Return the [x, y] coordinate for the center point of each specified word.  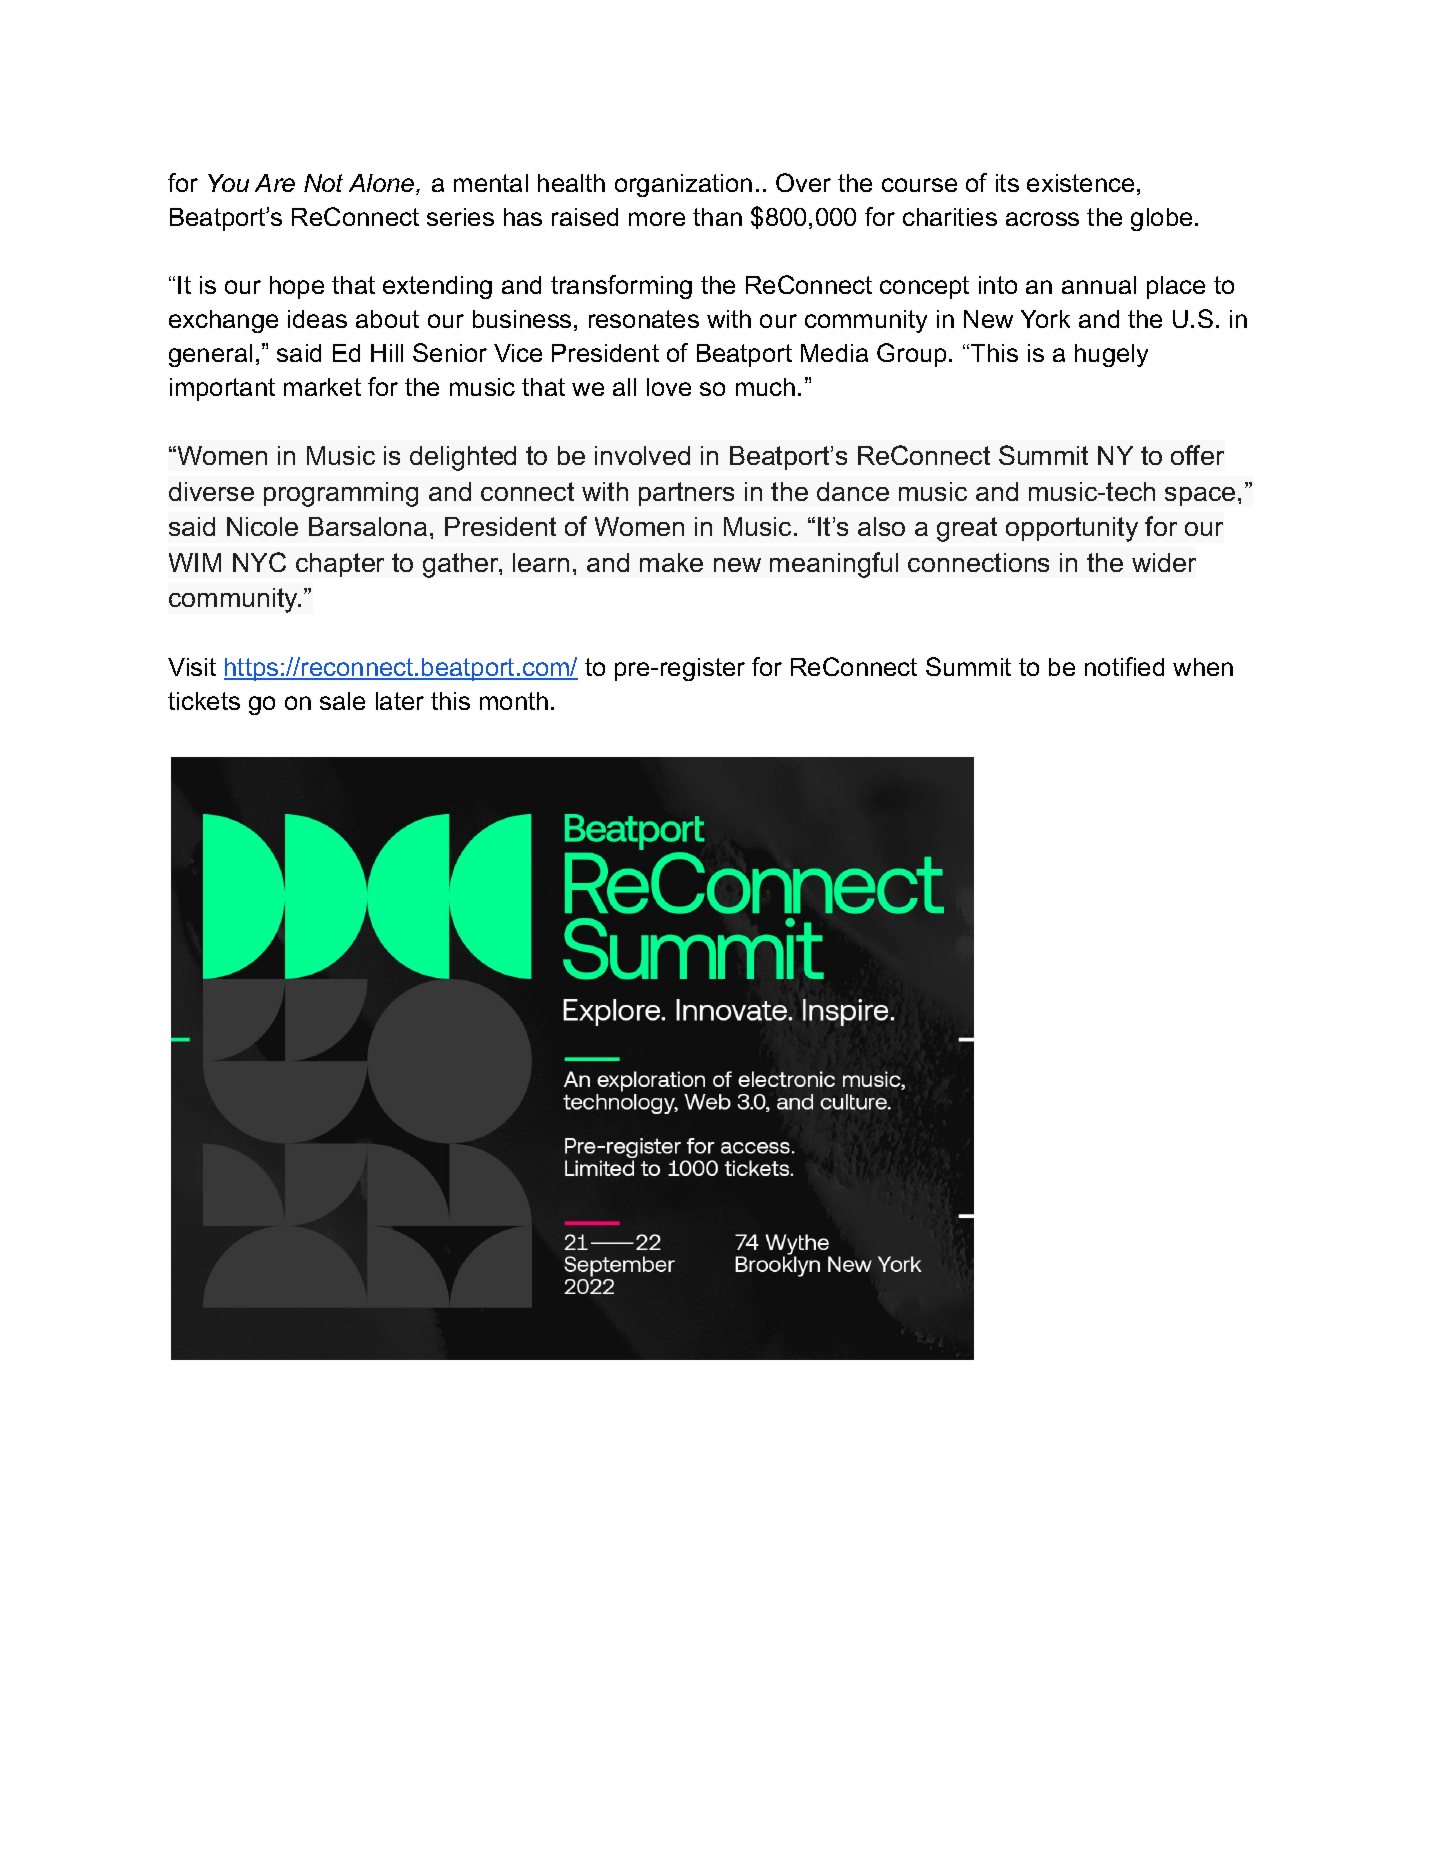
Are [275, 183]
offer [1197, 455]
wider [1164, 562]
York [1045, 319]
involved [642, 455]
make [671, 562]
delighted [463, 458]
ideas [317, 319]
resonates [644, 319]
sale [342, 701]
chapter [340, 565]
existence [1080, 183]
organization [683, 185]
